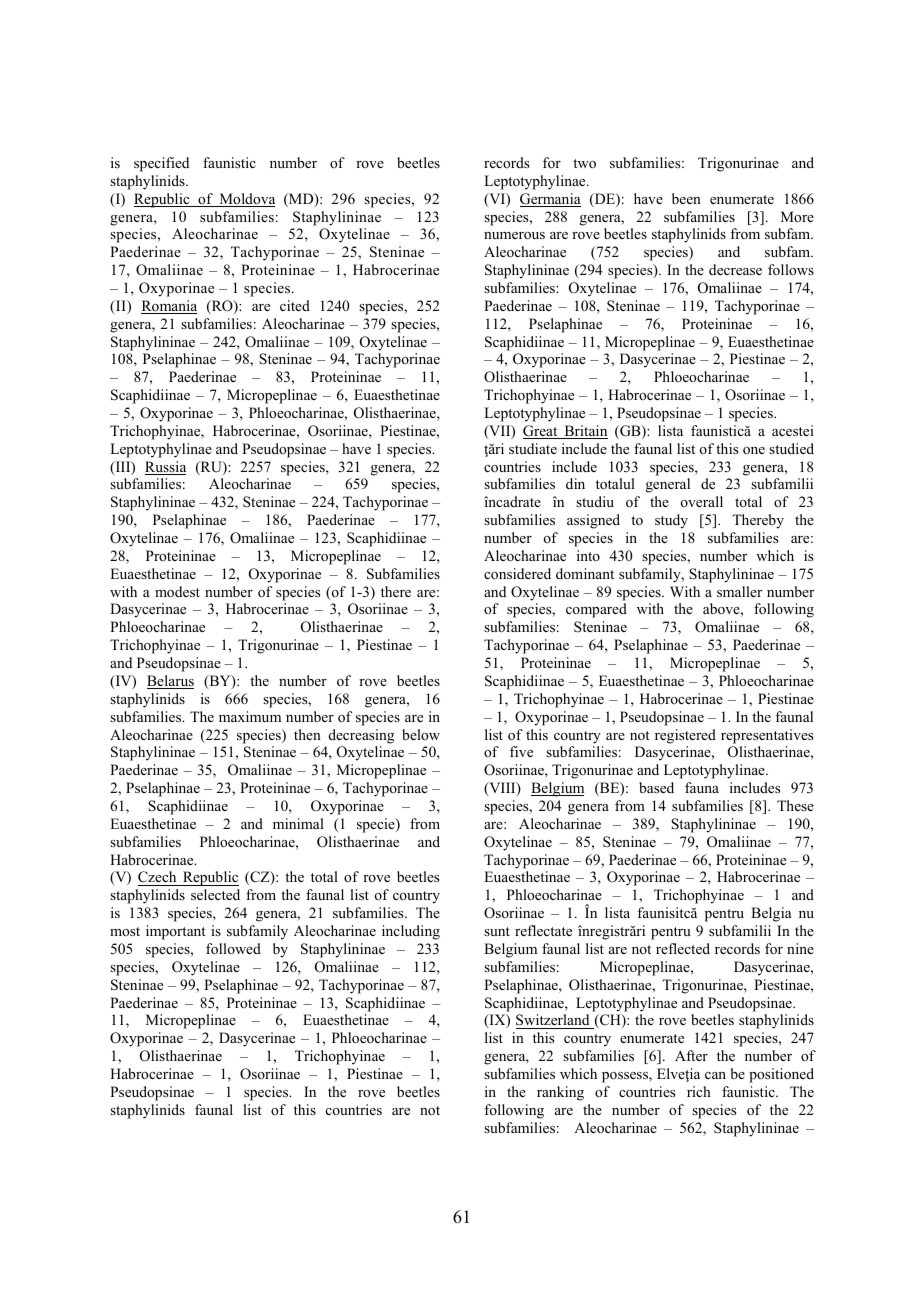 The width and height of the screenshot is (924, 1308). Describe the element at coordinates (246, 200) in the screenshot. I see `Moldova` at that location.
